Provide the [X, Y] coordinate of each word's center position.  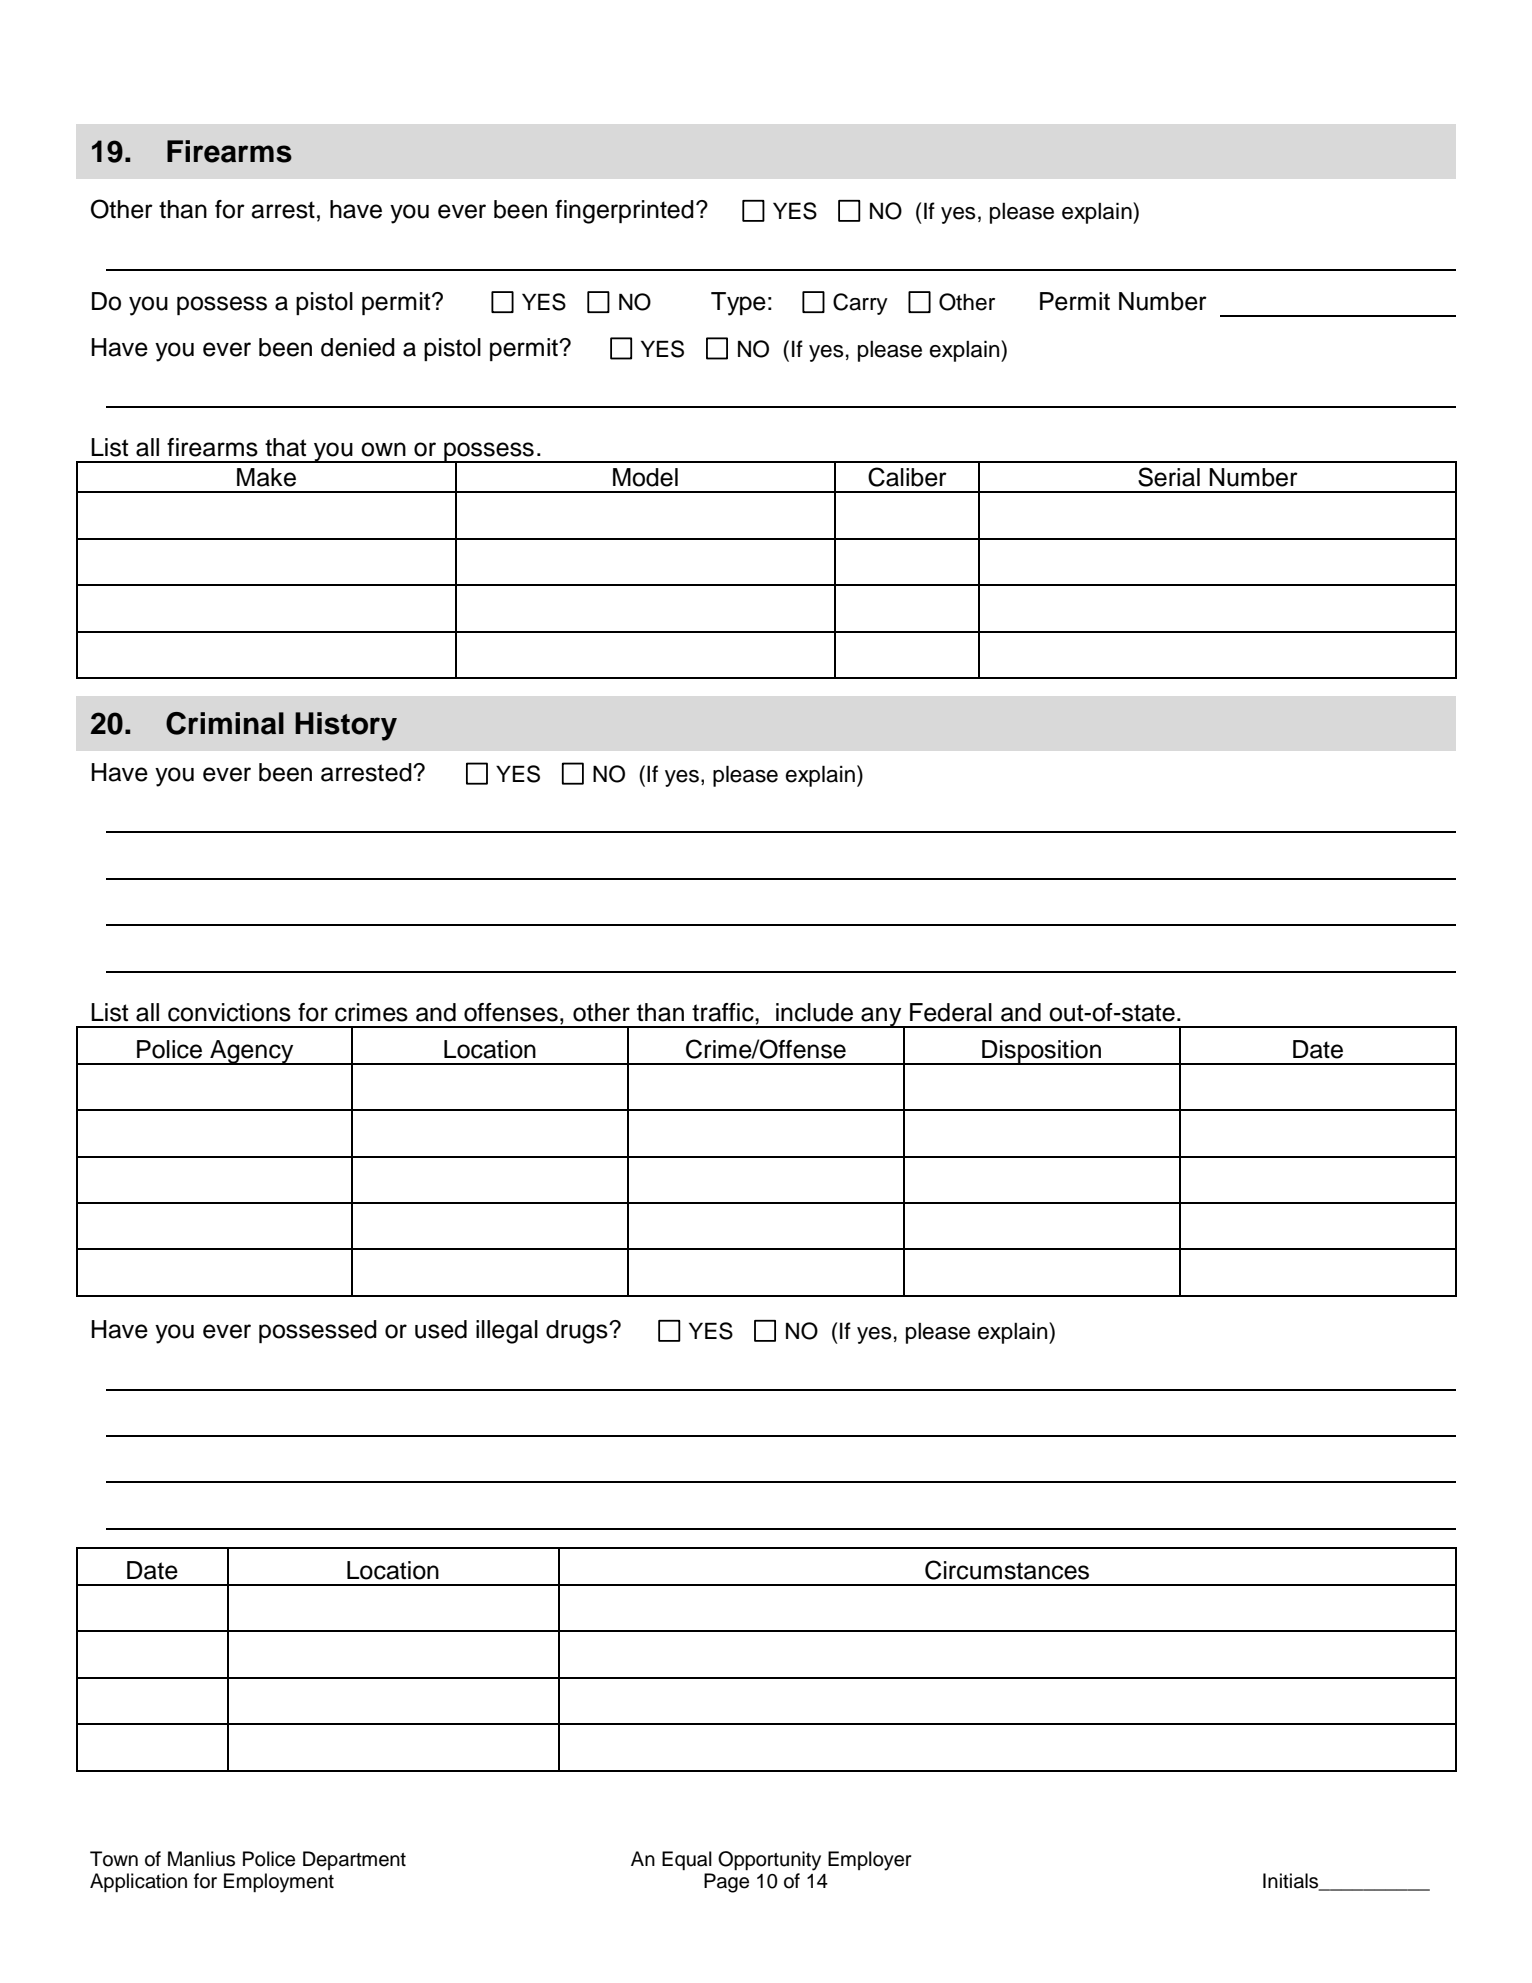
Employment [279, 1883]
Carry [860, 304]
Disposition [1042, 1052]
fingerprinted [624, 212]
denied [358, 347]
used [441, 1329]
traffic [724, 1012]
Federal [951, 1012]
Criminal [225, 723]
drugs [578, 1332]
